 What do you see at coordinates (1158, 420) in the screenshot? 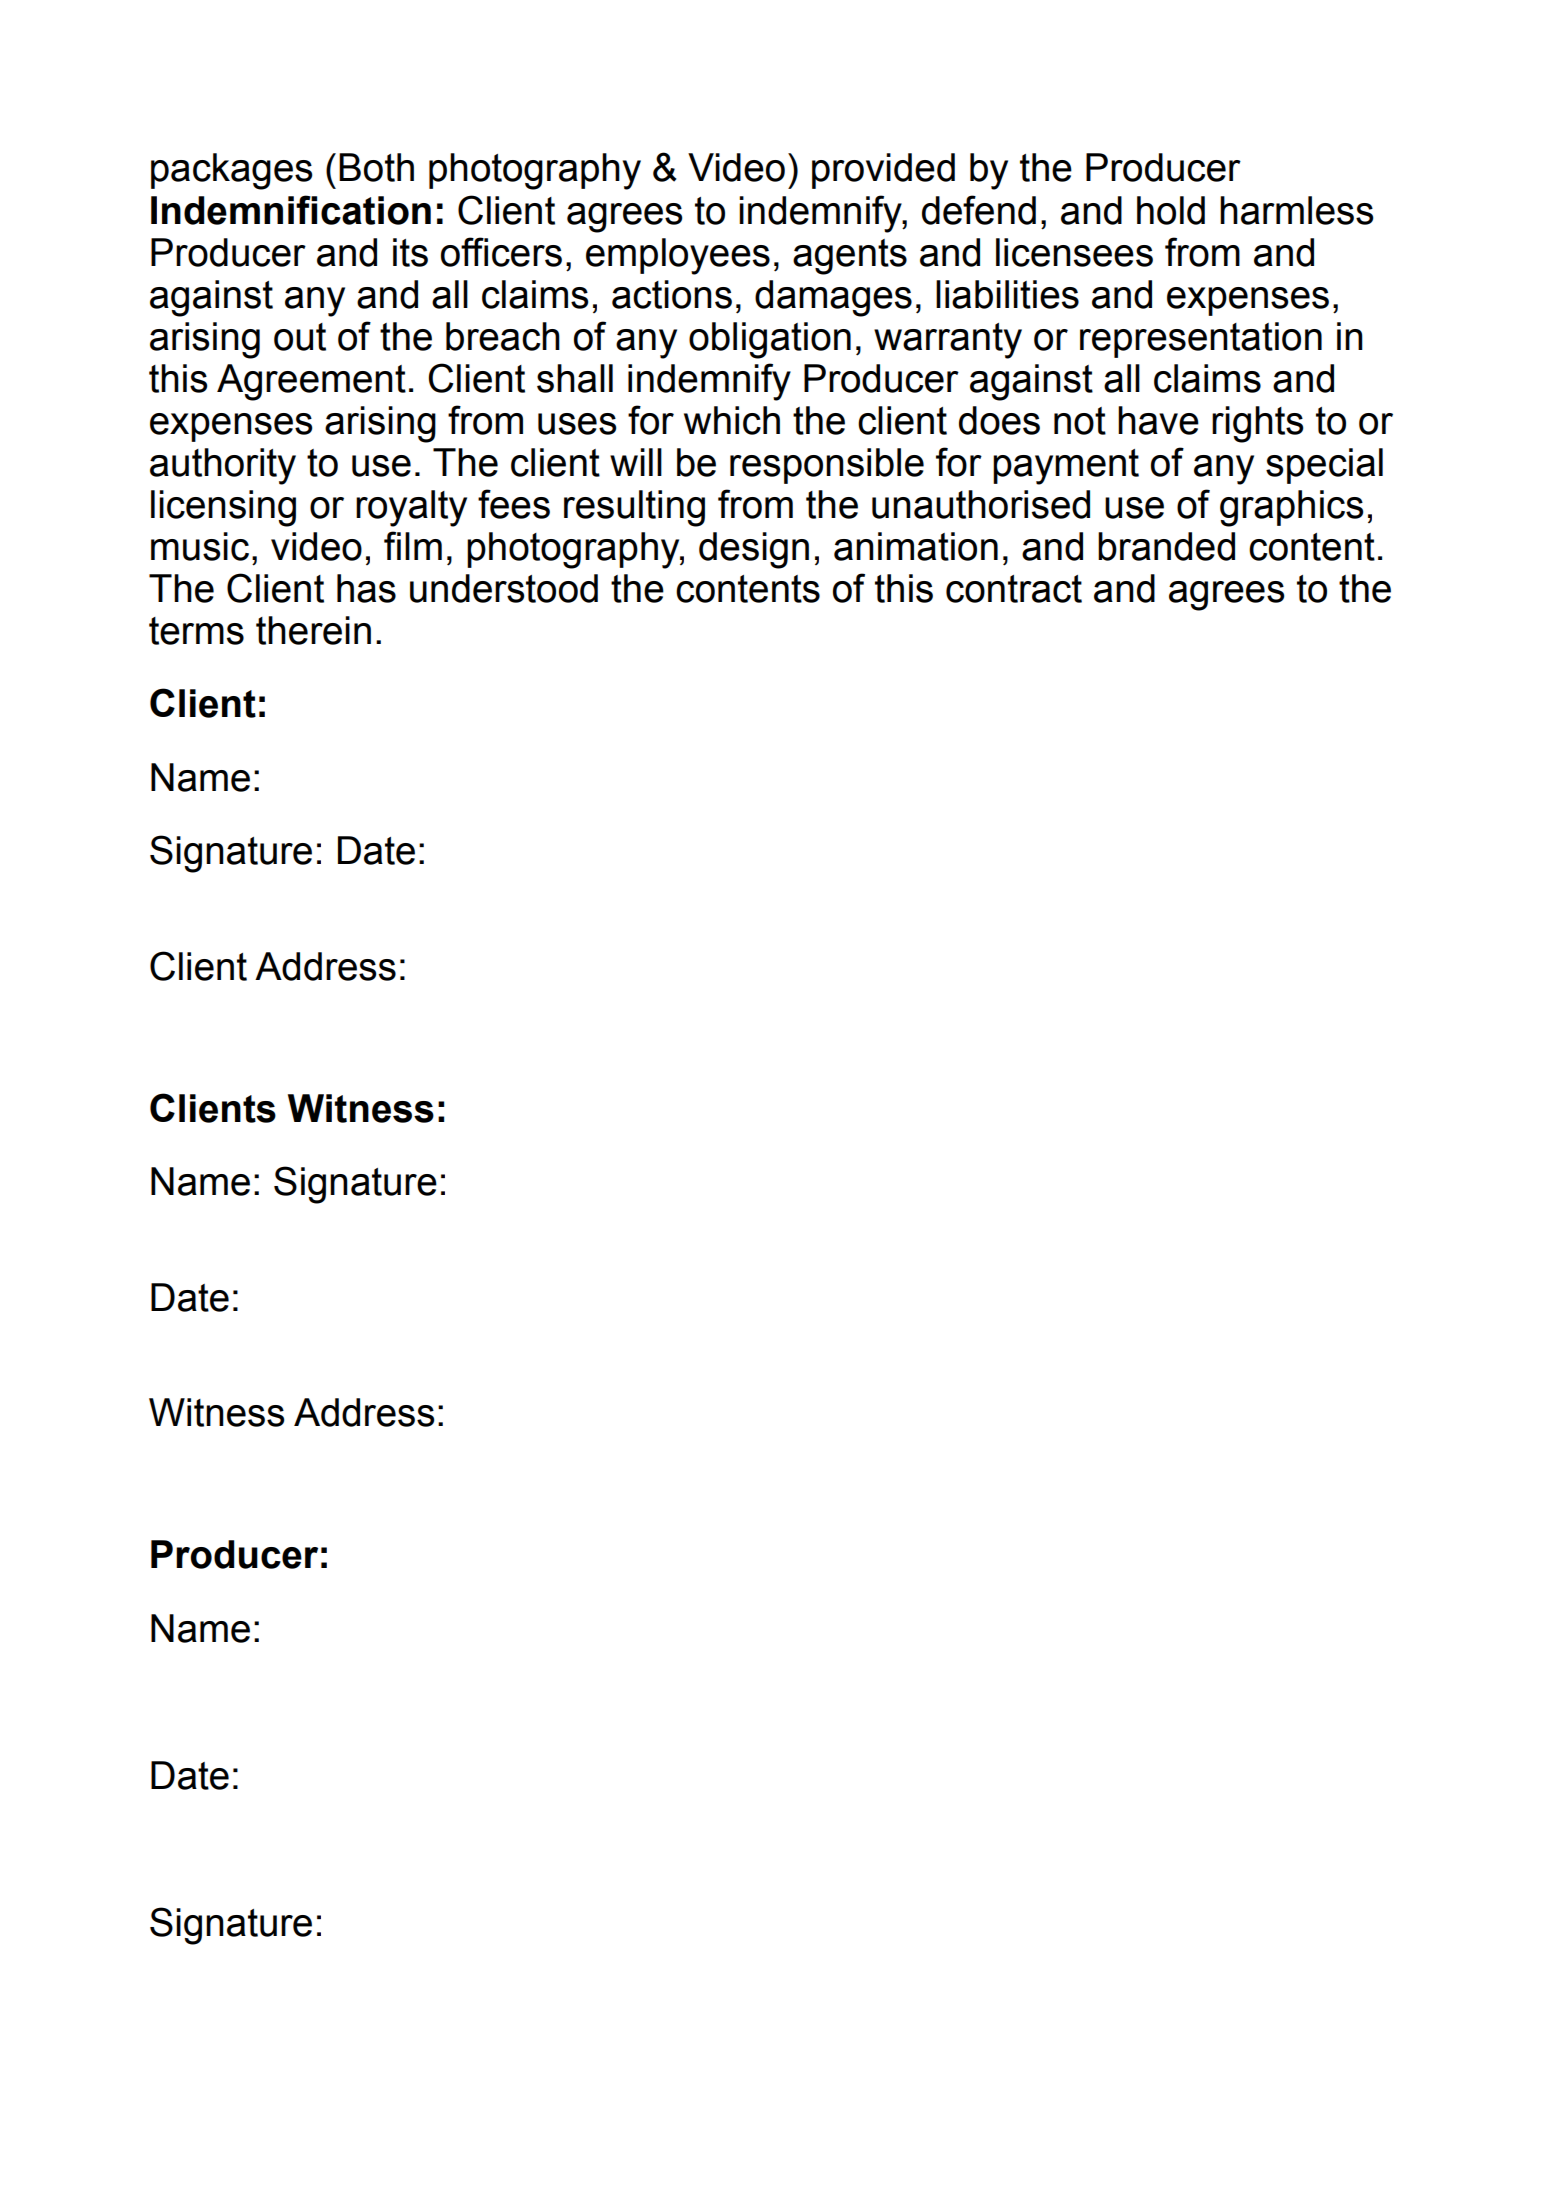
I see `have` at bounding box center [1158, 420].
